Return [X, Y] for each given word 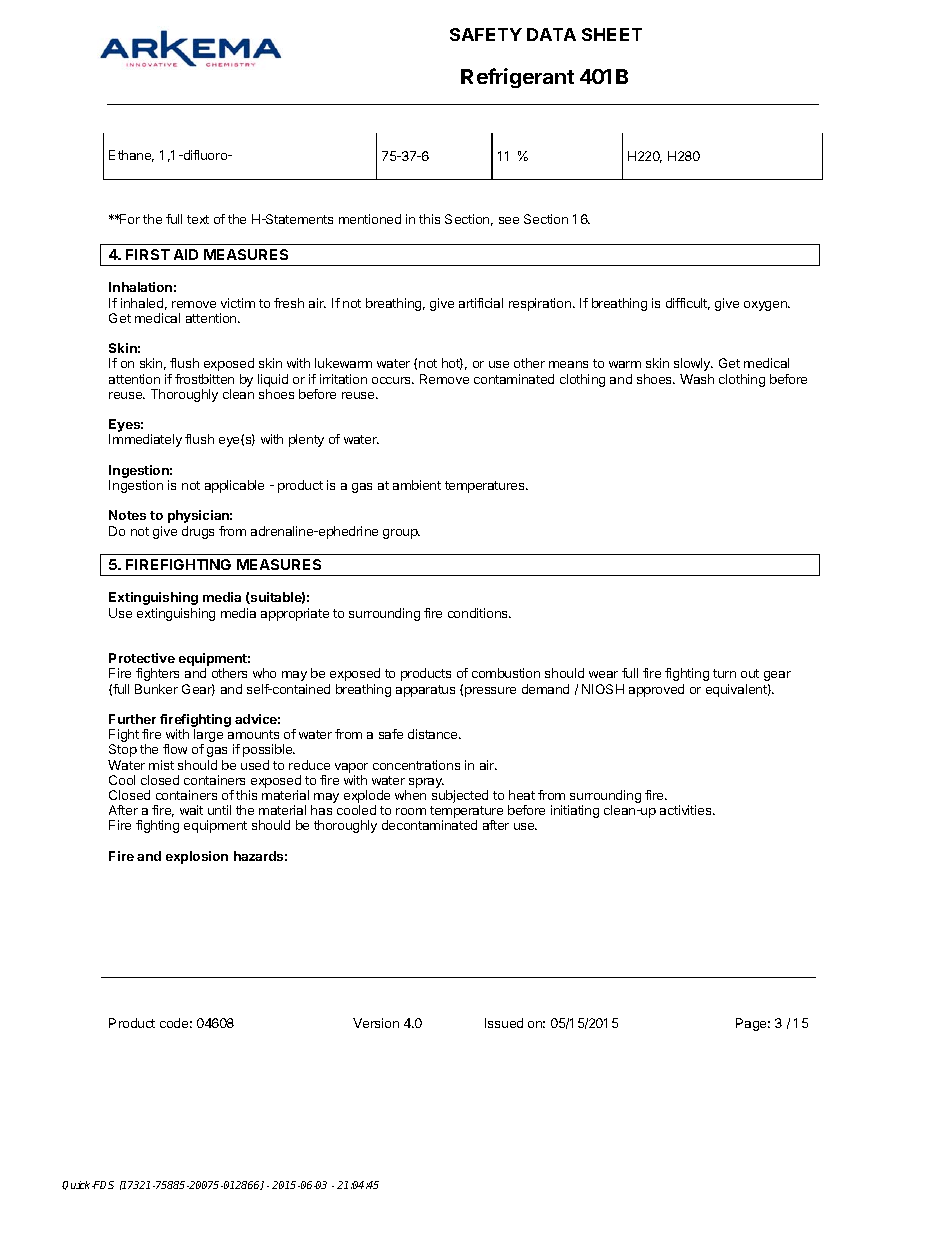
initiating [575, 811]
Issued [504, 1023]
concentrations [416, 765]
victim [238, 303]
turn [724, 673]
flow [175, 749]
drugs [198, 532]
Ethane [131, 156]
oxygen [766, 306]
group [401, 534]
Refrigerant [517, 78]
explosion [197, 857]
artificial [481, 303]
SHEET [612, 34]
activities [687, 810]
